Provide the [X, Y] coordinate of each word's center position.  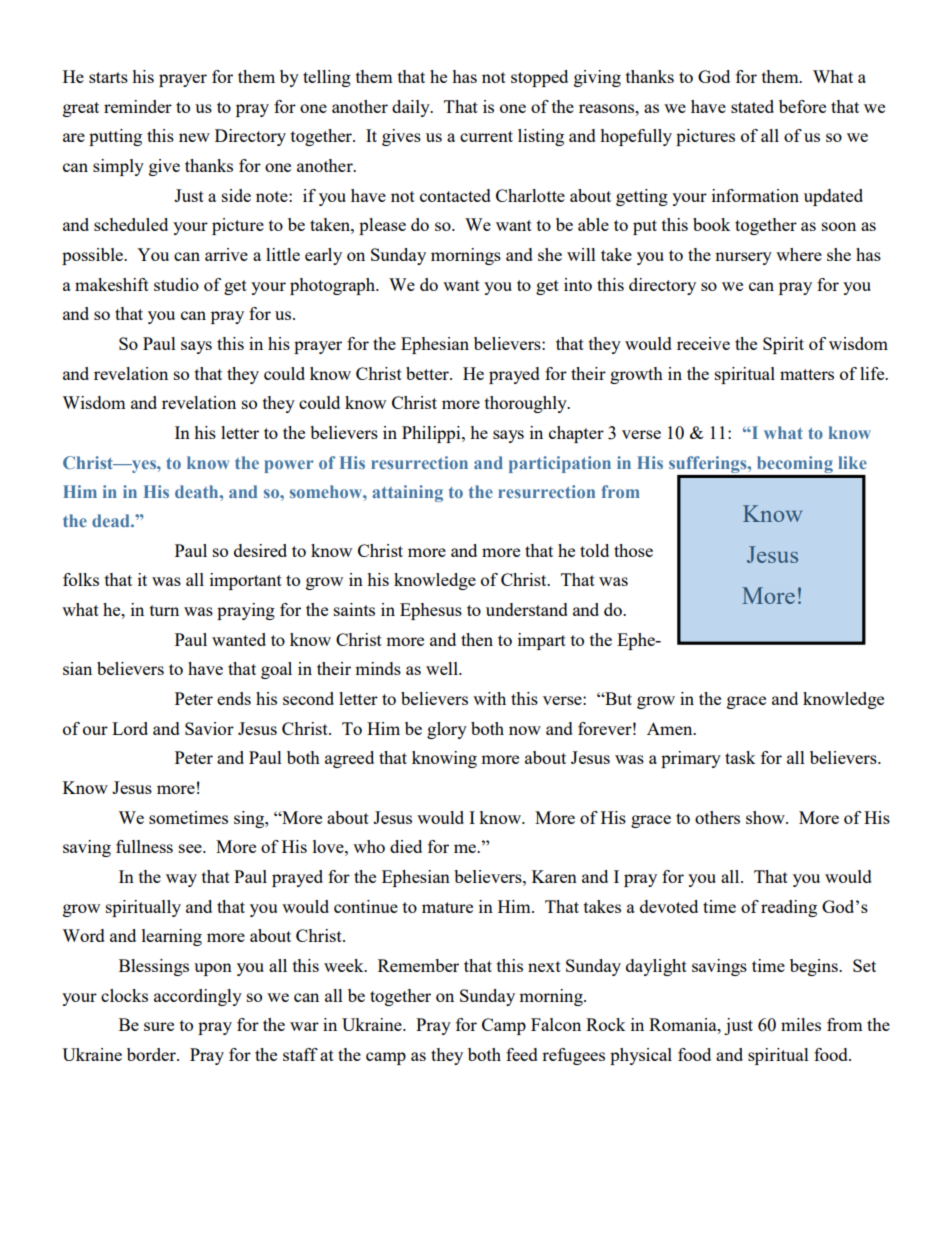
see [191, 848]
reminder [138, 106]
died [406, 846]
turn [164, 610]
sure [159, 1026]
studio [176, 284]
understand [527, 609]
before [802, 106]
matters [807, 374]
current [486, 136]
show [766, 817]
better [428, 373]
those [633, 550]
